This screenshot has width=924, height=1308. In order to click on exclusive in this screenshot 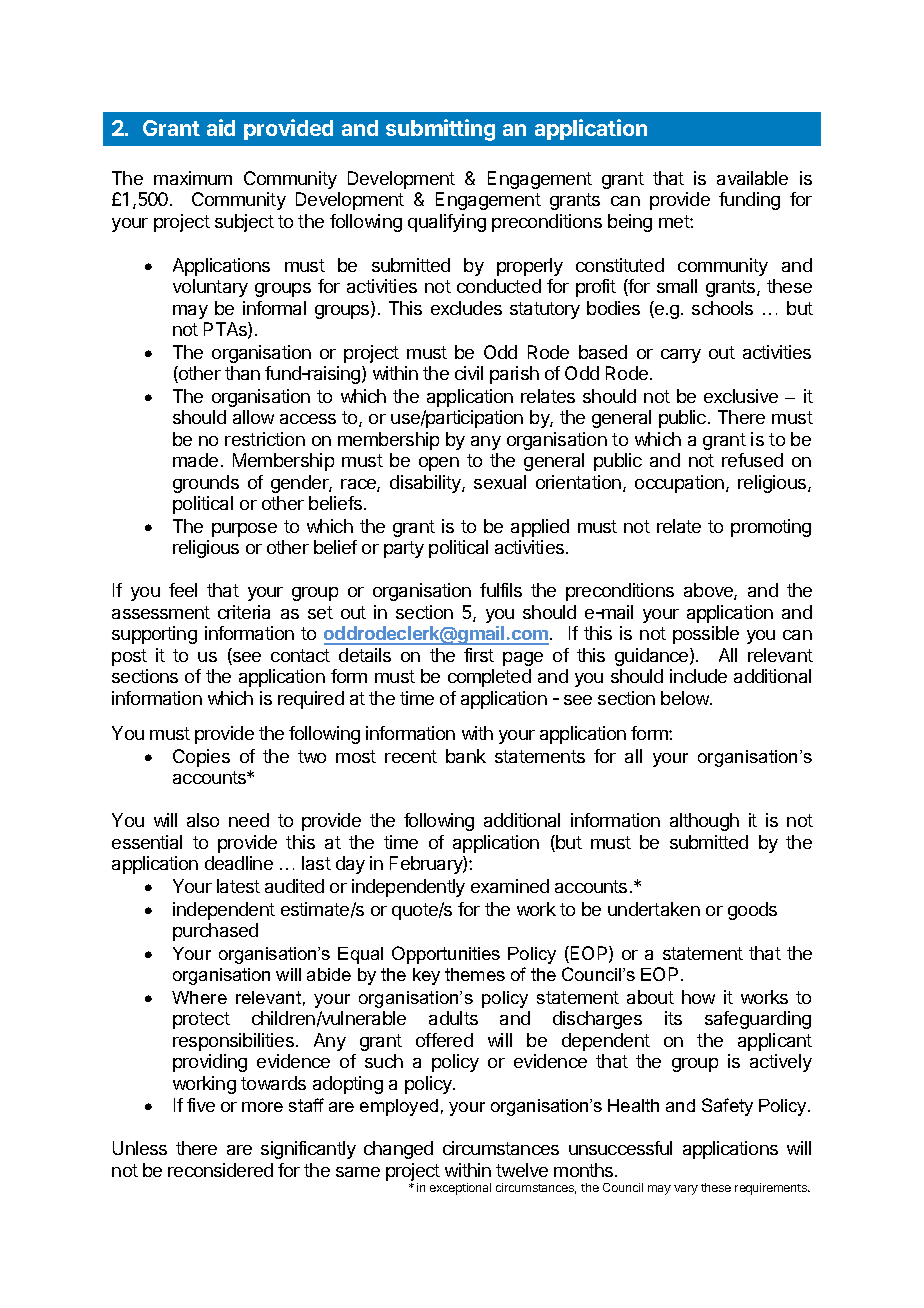, I will do `click(741, 396)`.
